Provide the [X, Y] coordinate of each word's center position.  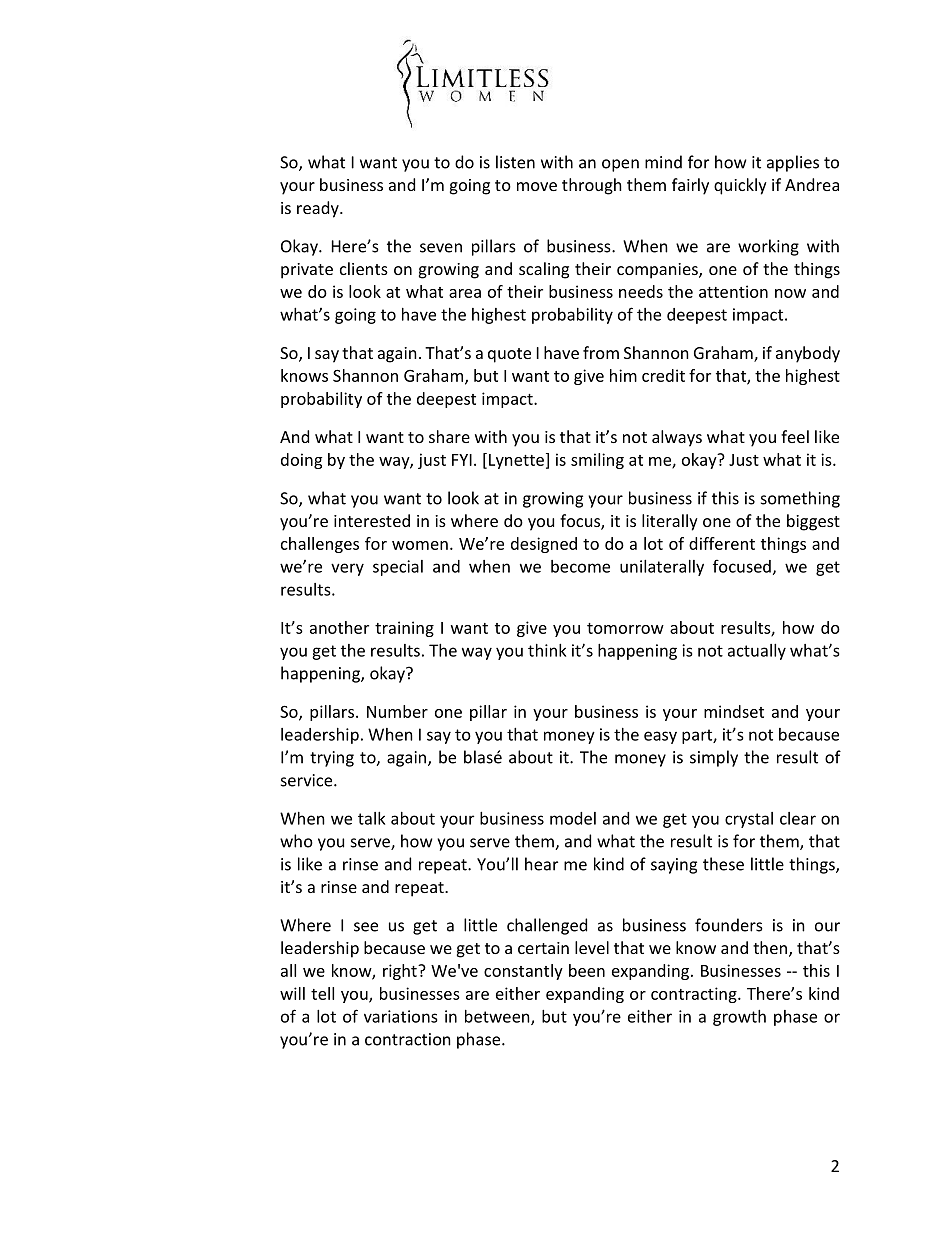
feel [795, 436]
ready [319, 209]
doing [301, 461]
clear [798, 818]
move [537, 186]
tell [322, 993]
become [580, 566]
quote [509, 355]
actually [757, 652]
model [573, 818]
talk [371, 818]
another [339, 627]
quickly [740, 186]
